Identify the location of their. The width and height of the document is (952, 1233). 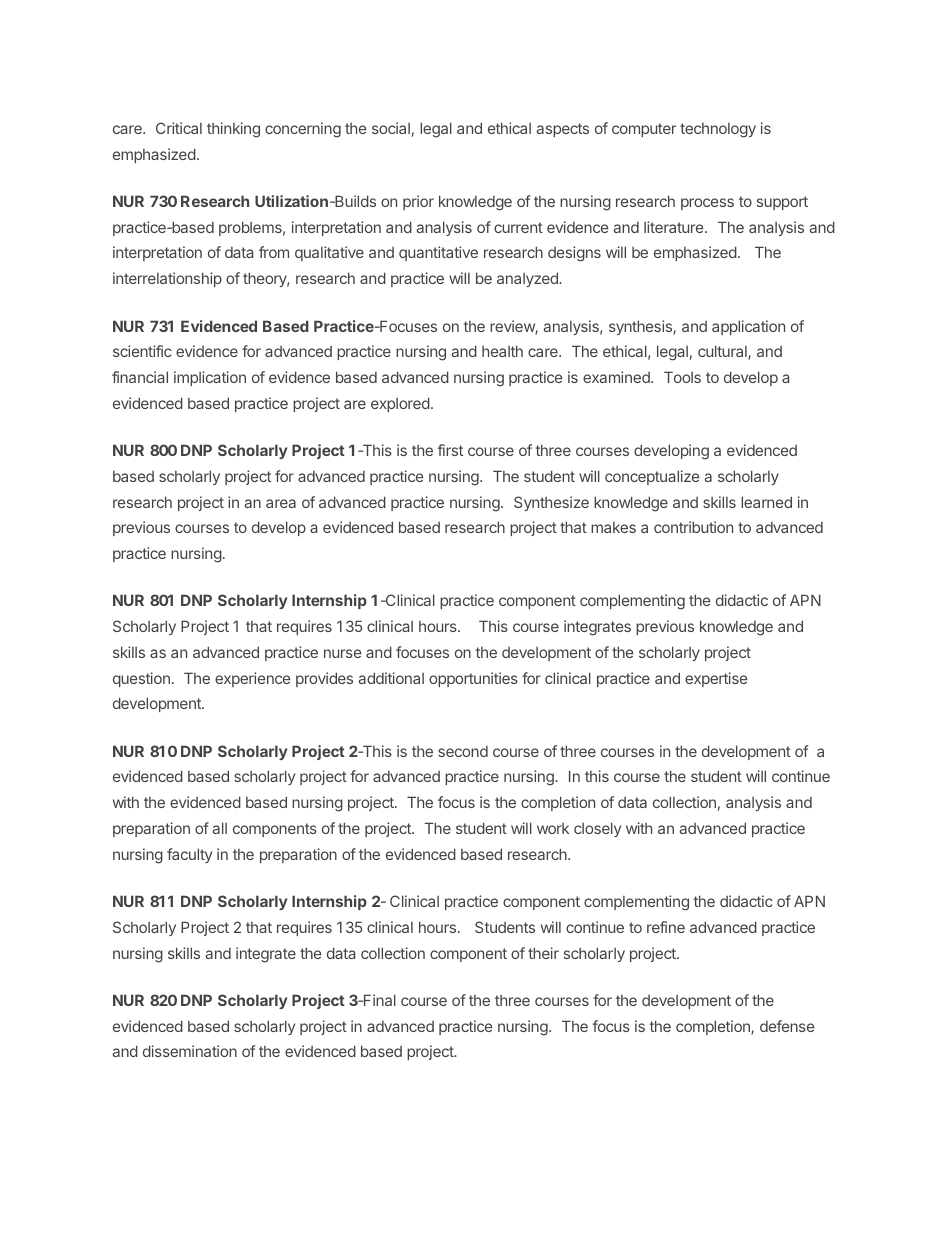
(543, 953).
